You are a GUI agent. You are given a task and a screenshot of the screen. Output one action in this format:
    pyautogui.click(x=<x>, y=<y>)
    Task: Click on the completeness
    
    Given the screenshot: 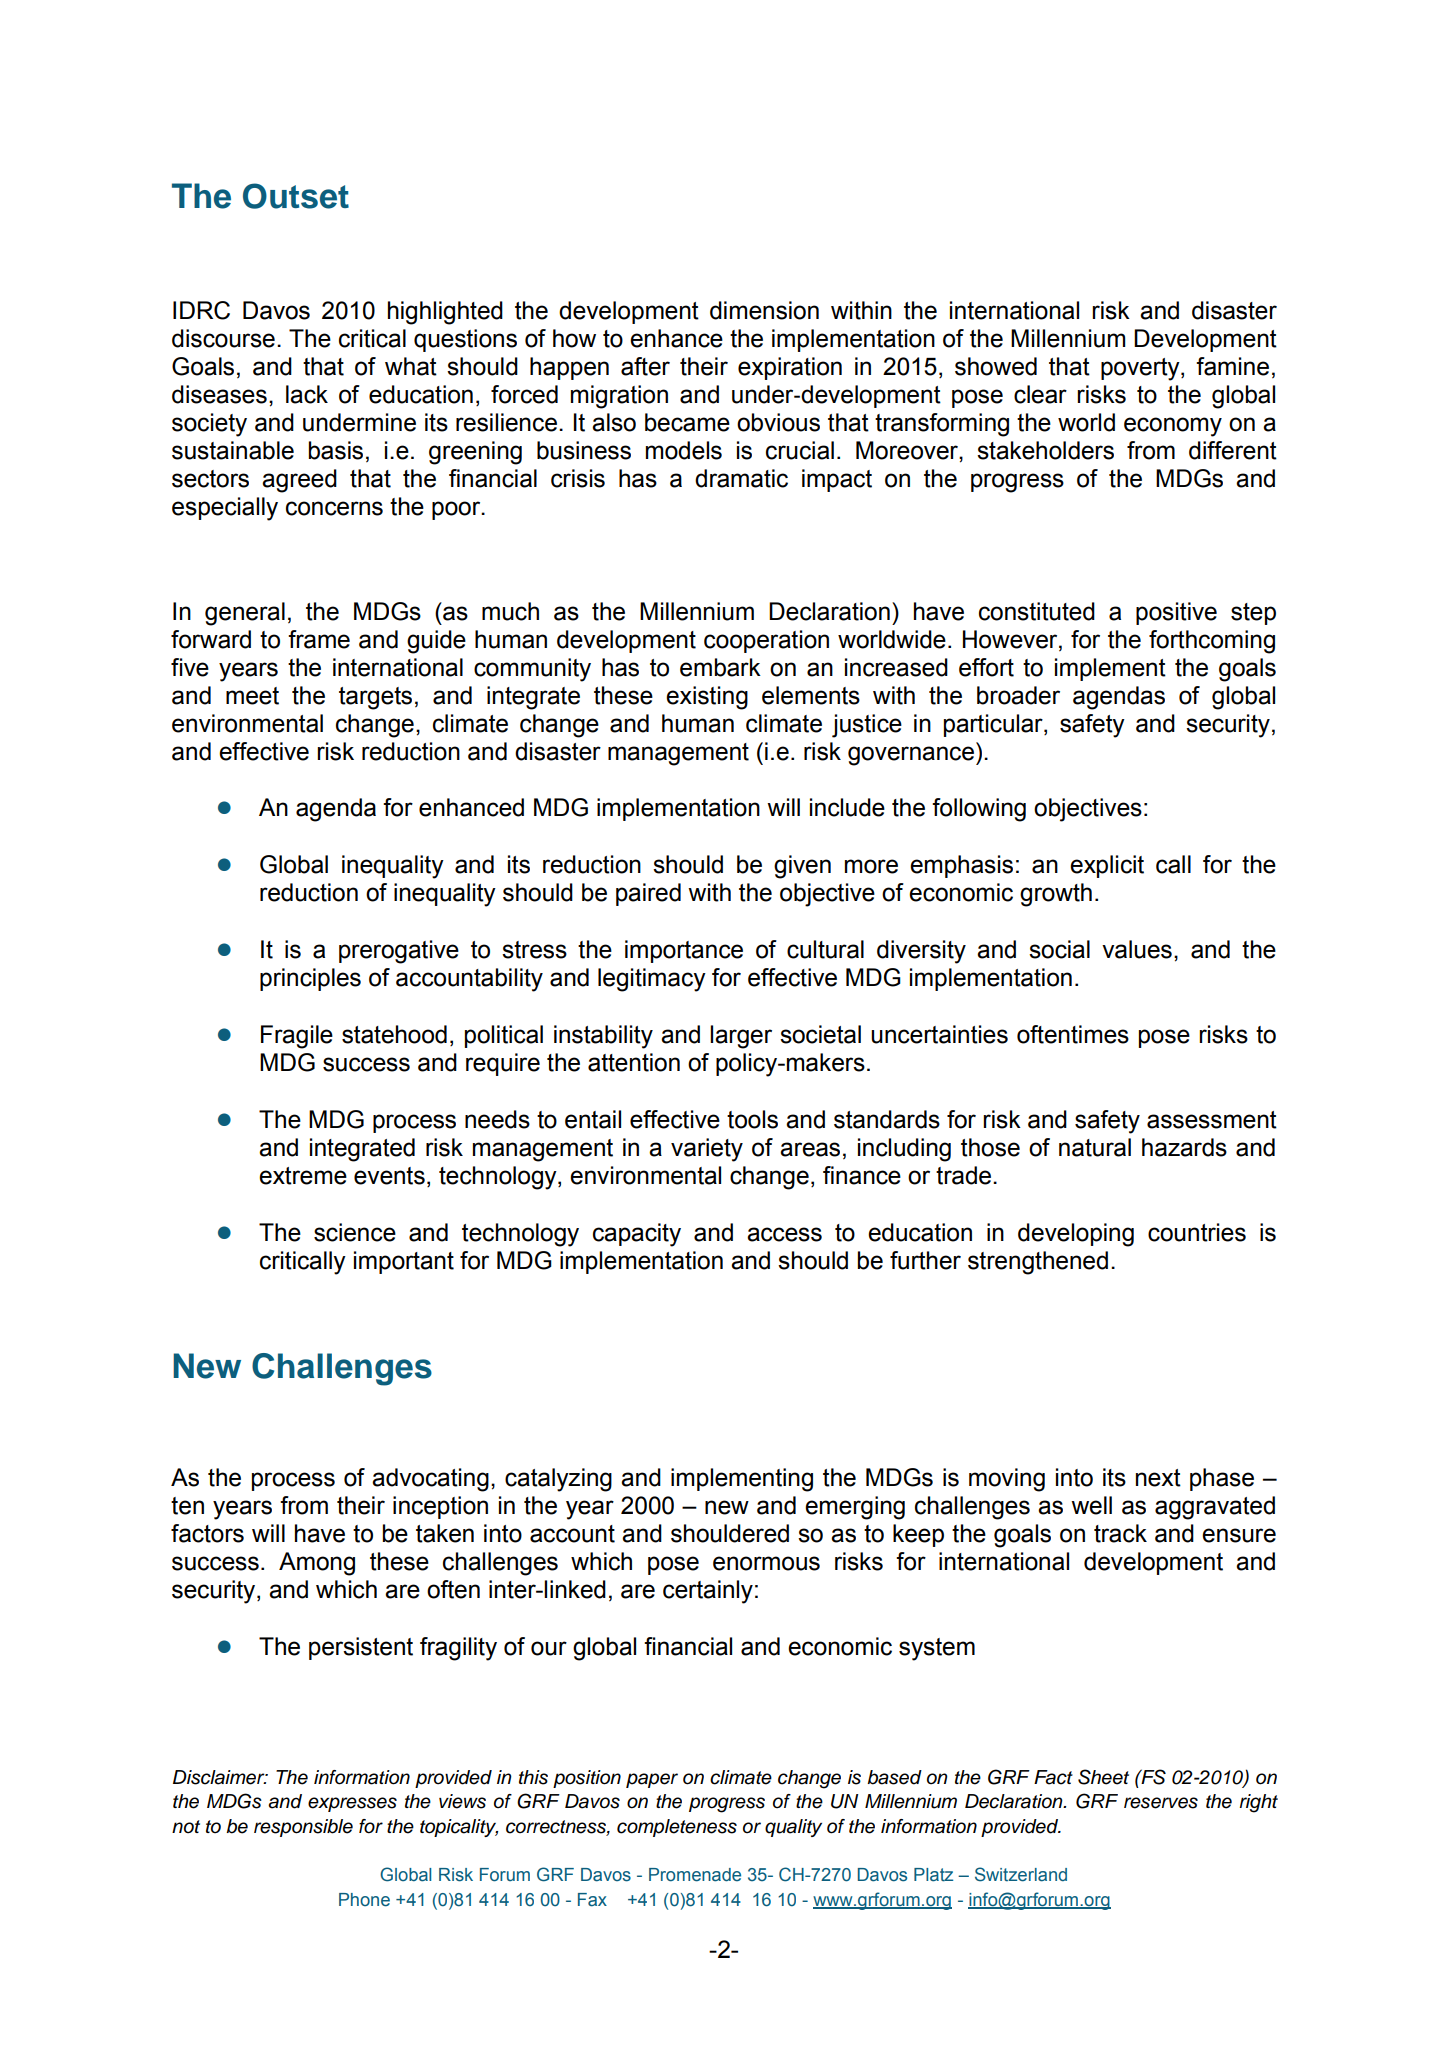 What is the action you would take?
    pyautogui.click(x=677, y=1828)
